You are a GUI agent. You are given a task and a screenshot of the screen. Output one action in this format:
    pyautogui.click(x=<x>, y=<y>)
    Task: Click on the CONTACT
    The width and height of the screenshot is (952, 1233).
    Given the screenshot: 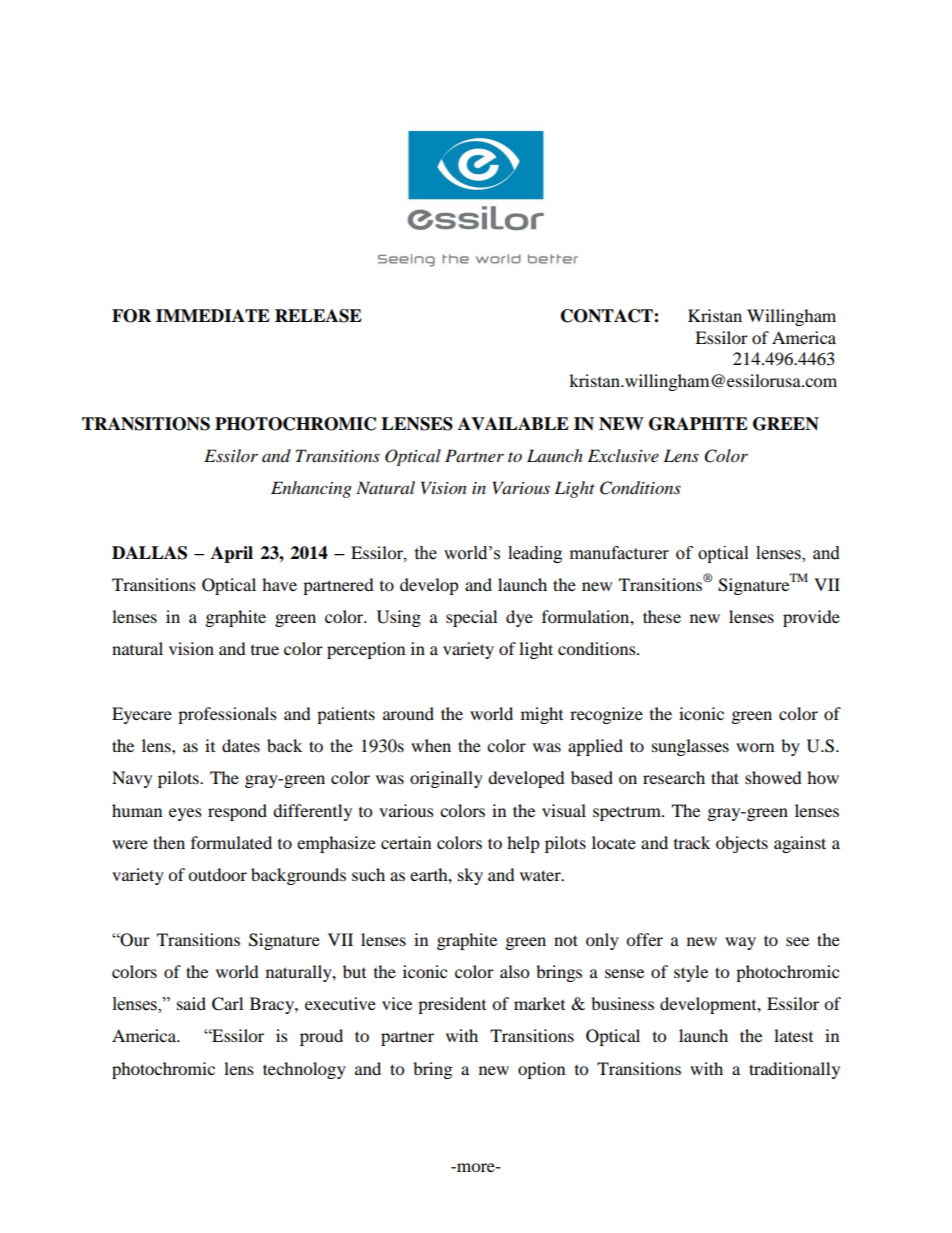 What is the action you would take?
    pyautogui.click(x=608, y=316)
